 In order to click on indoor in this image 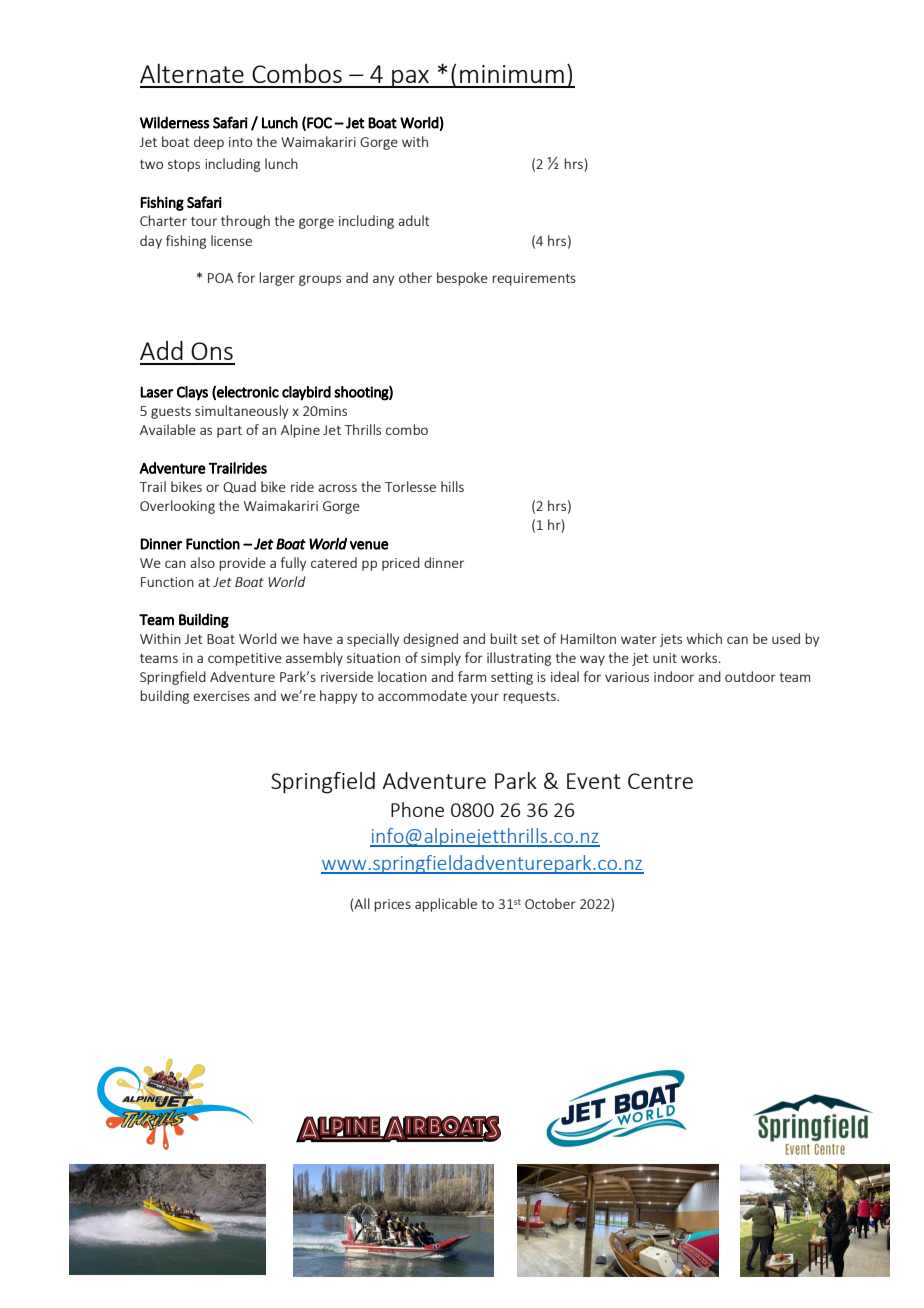, I will do `click(674, 676)`.
